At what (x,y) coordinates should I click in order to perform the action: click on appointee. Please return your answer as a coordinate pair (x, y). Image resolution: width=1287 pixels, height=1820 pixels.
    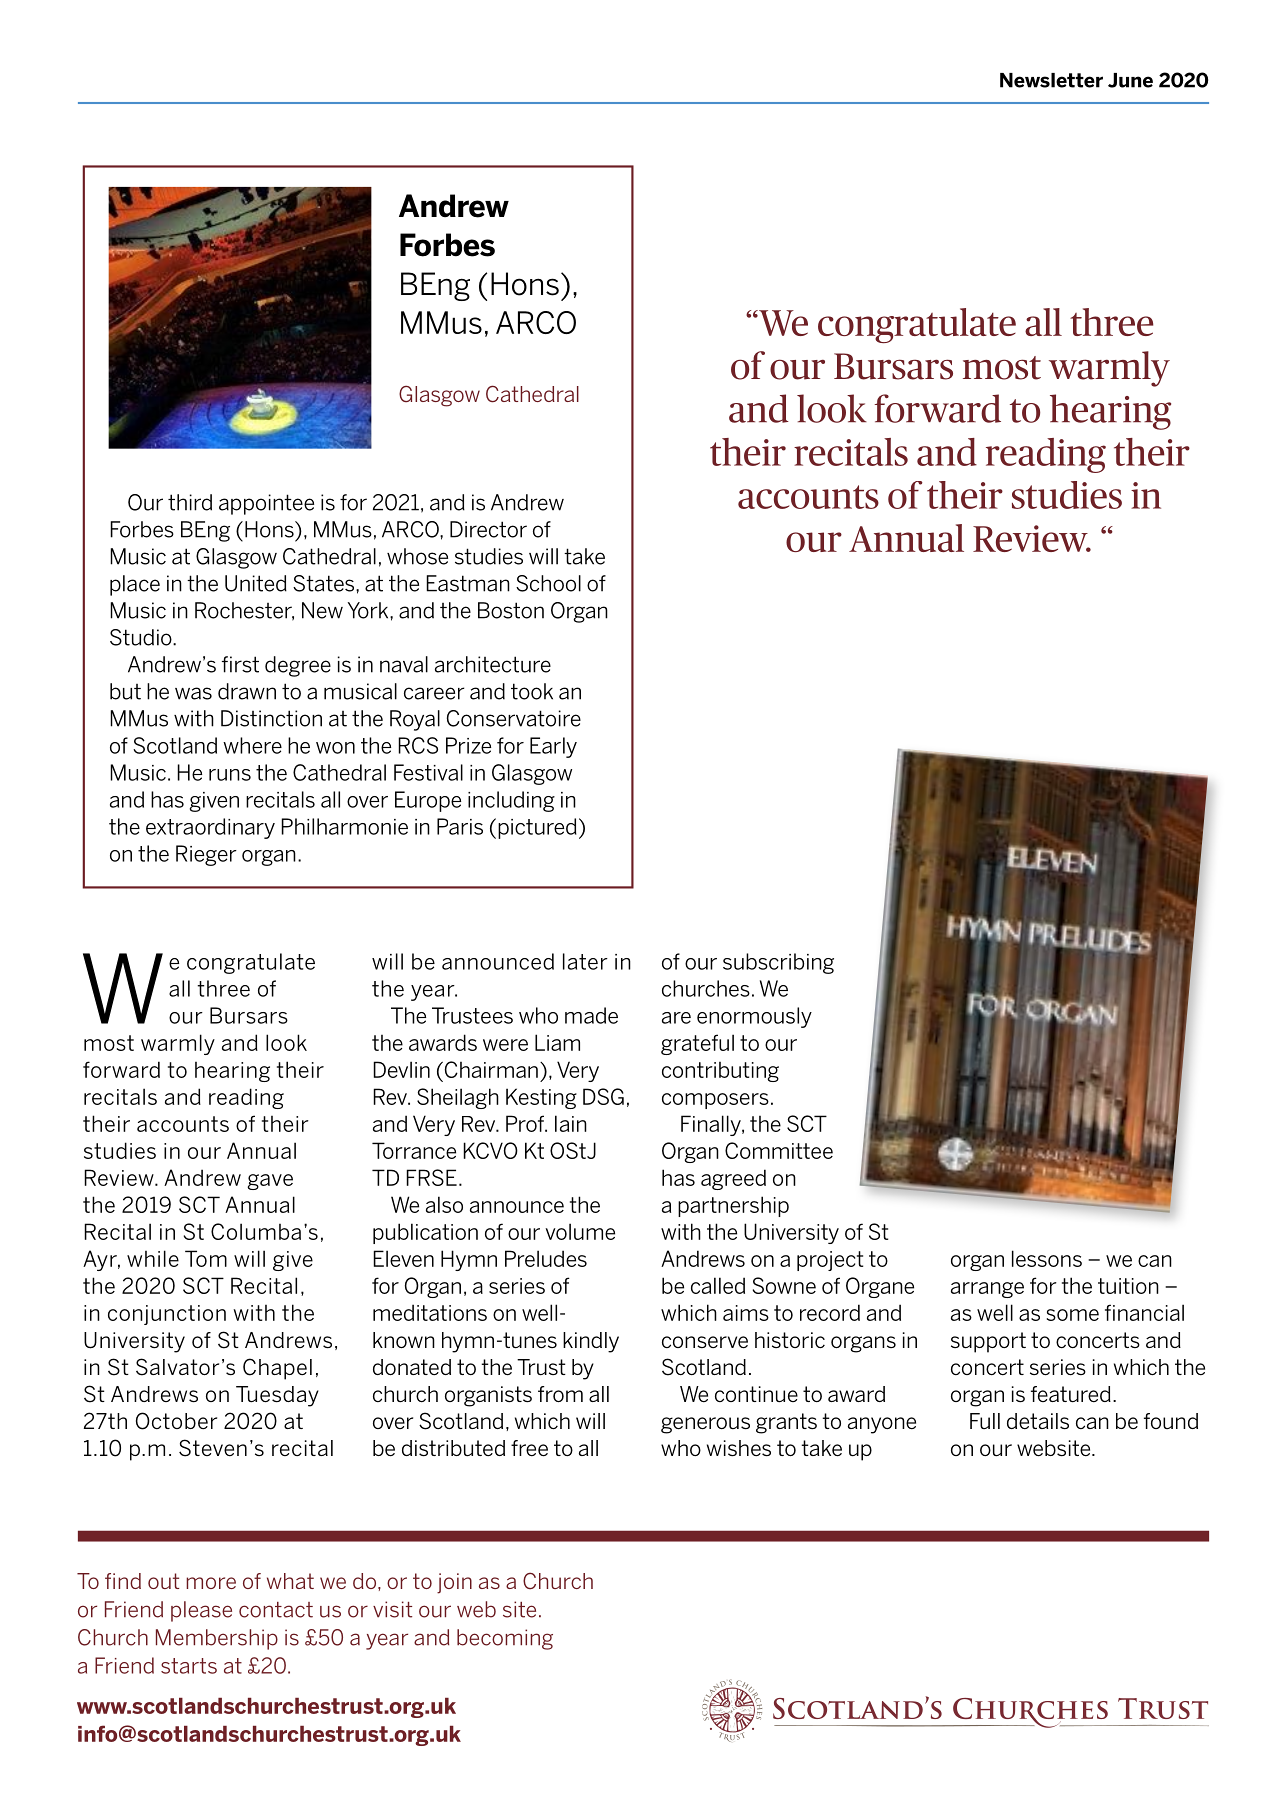
    Looking at the image, I should click on (266, 504).
